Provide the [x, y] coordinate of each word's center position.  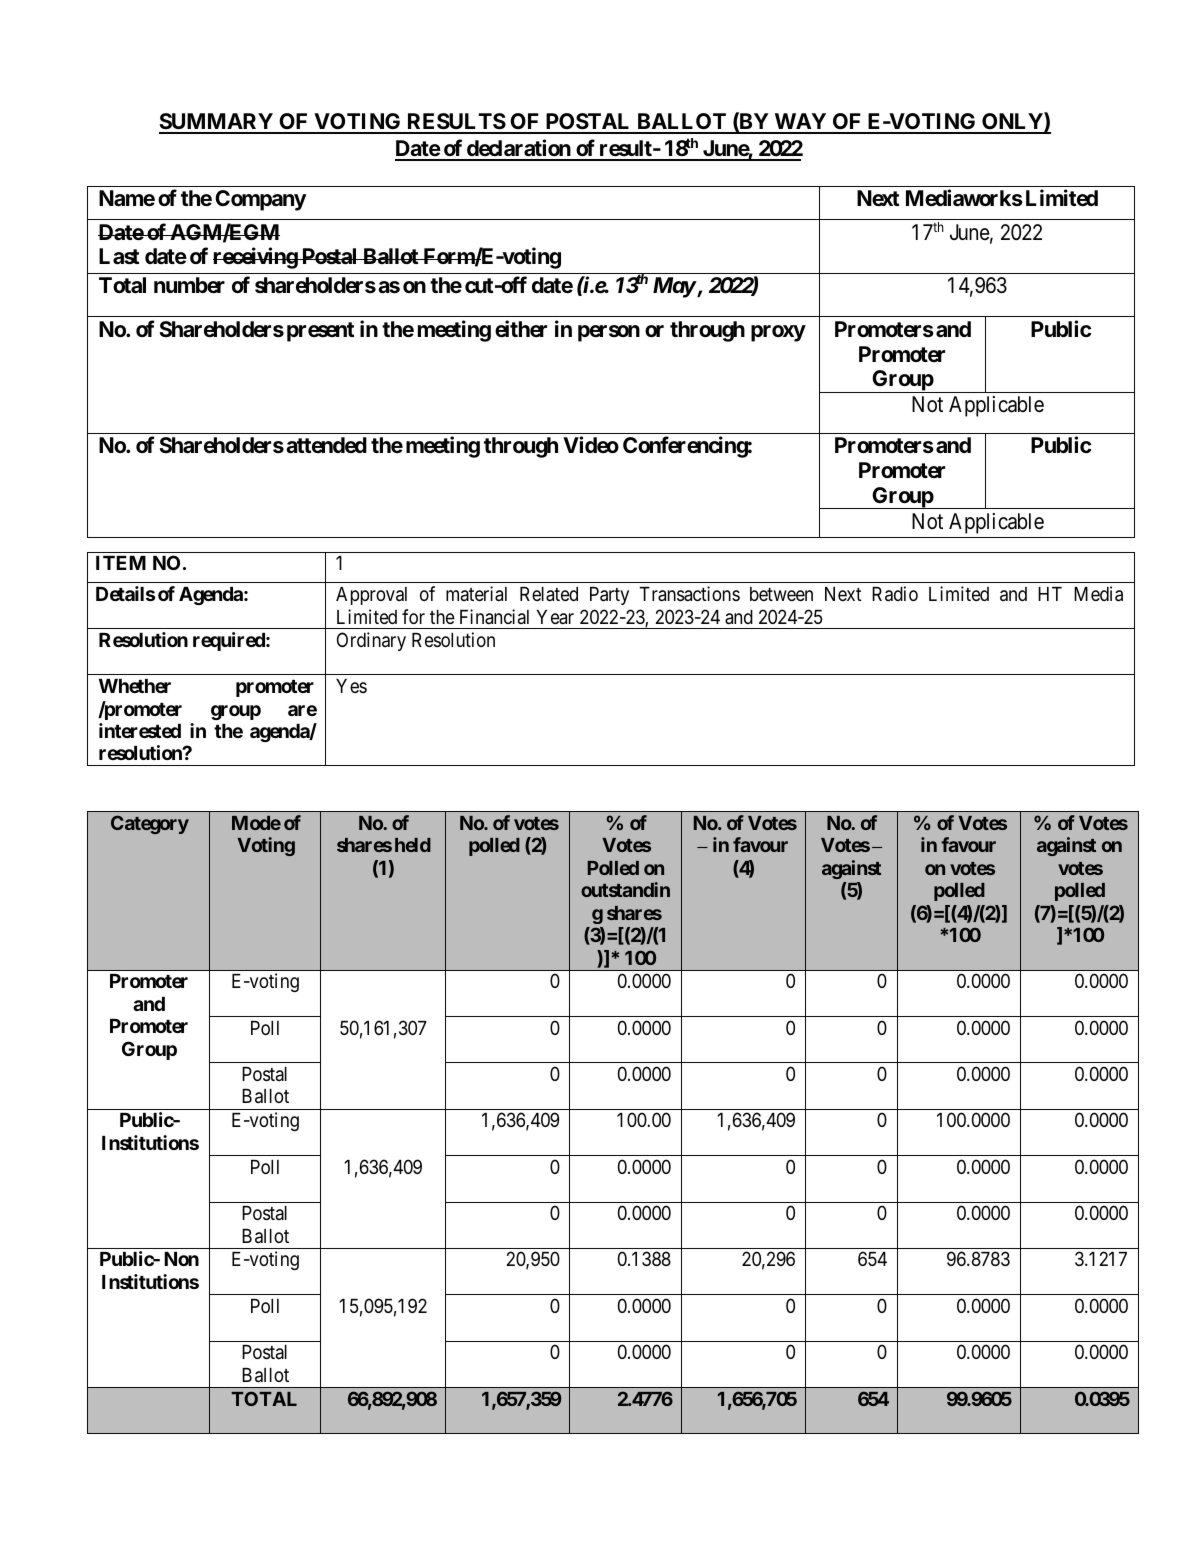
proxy [778, 333]
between [781, 594]
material [476, 593]
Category [150, 824]
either [521, 329]
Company [261, 200]
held [413, 845]
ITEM [121, 563]
